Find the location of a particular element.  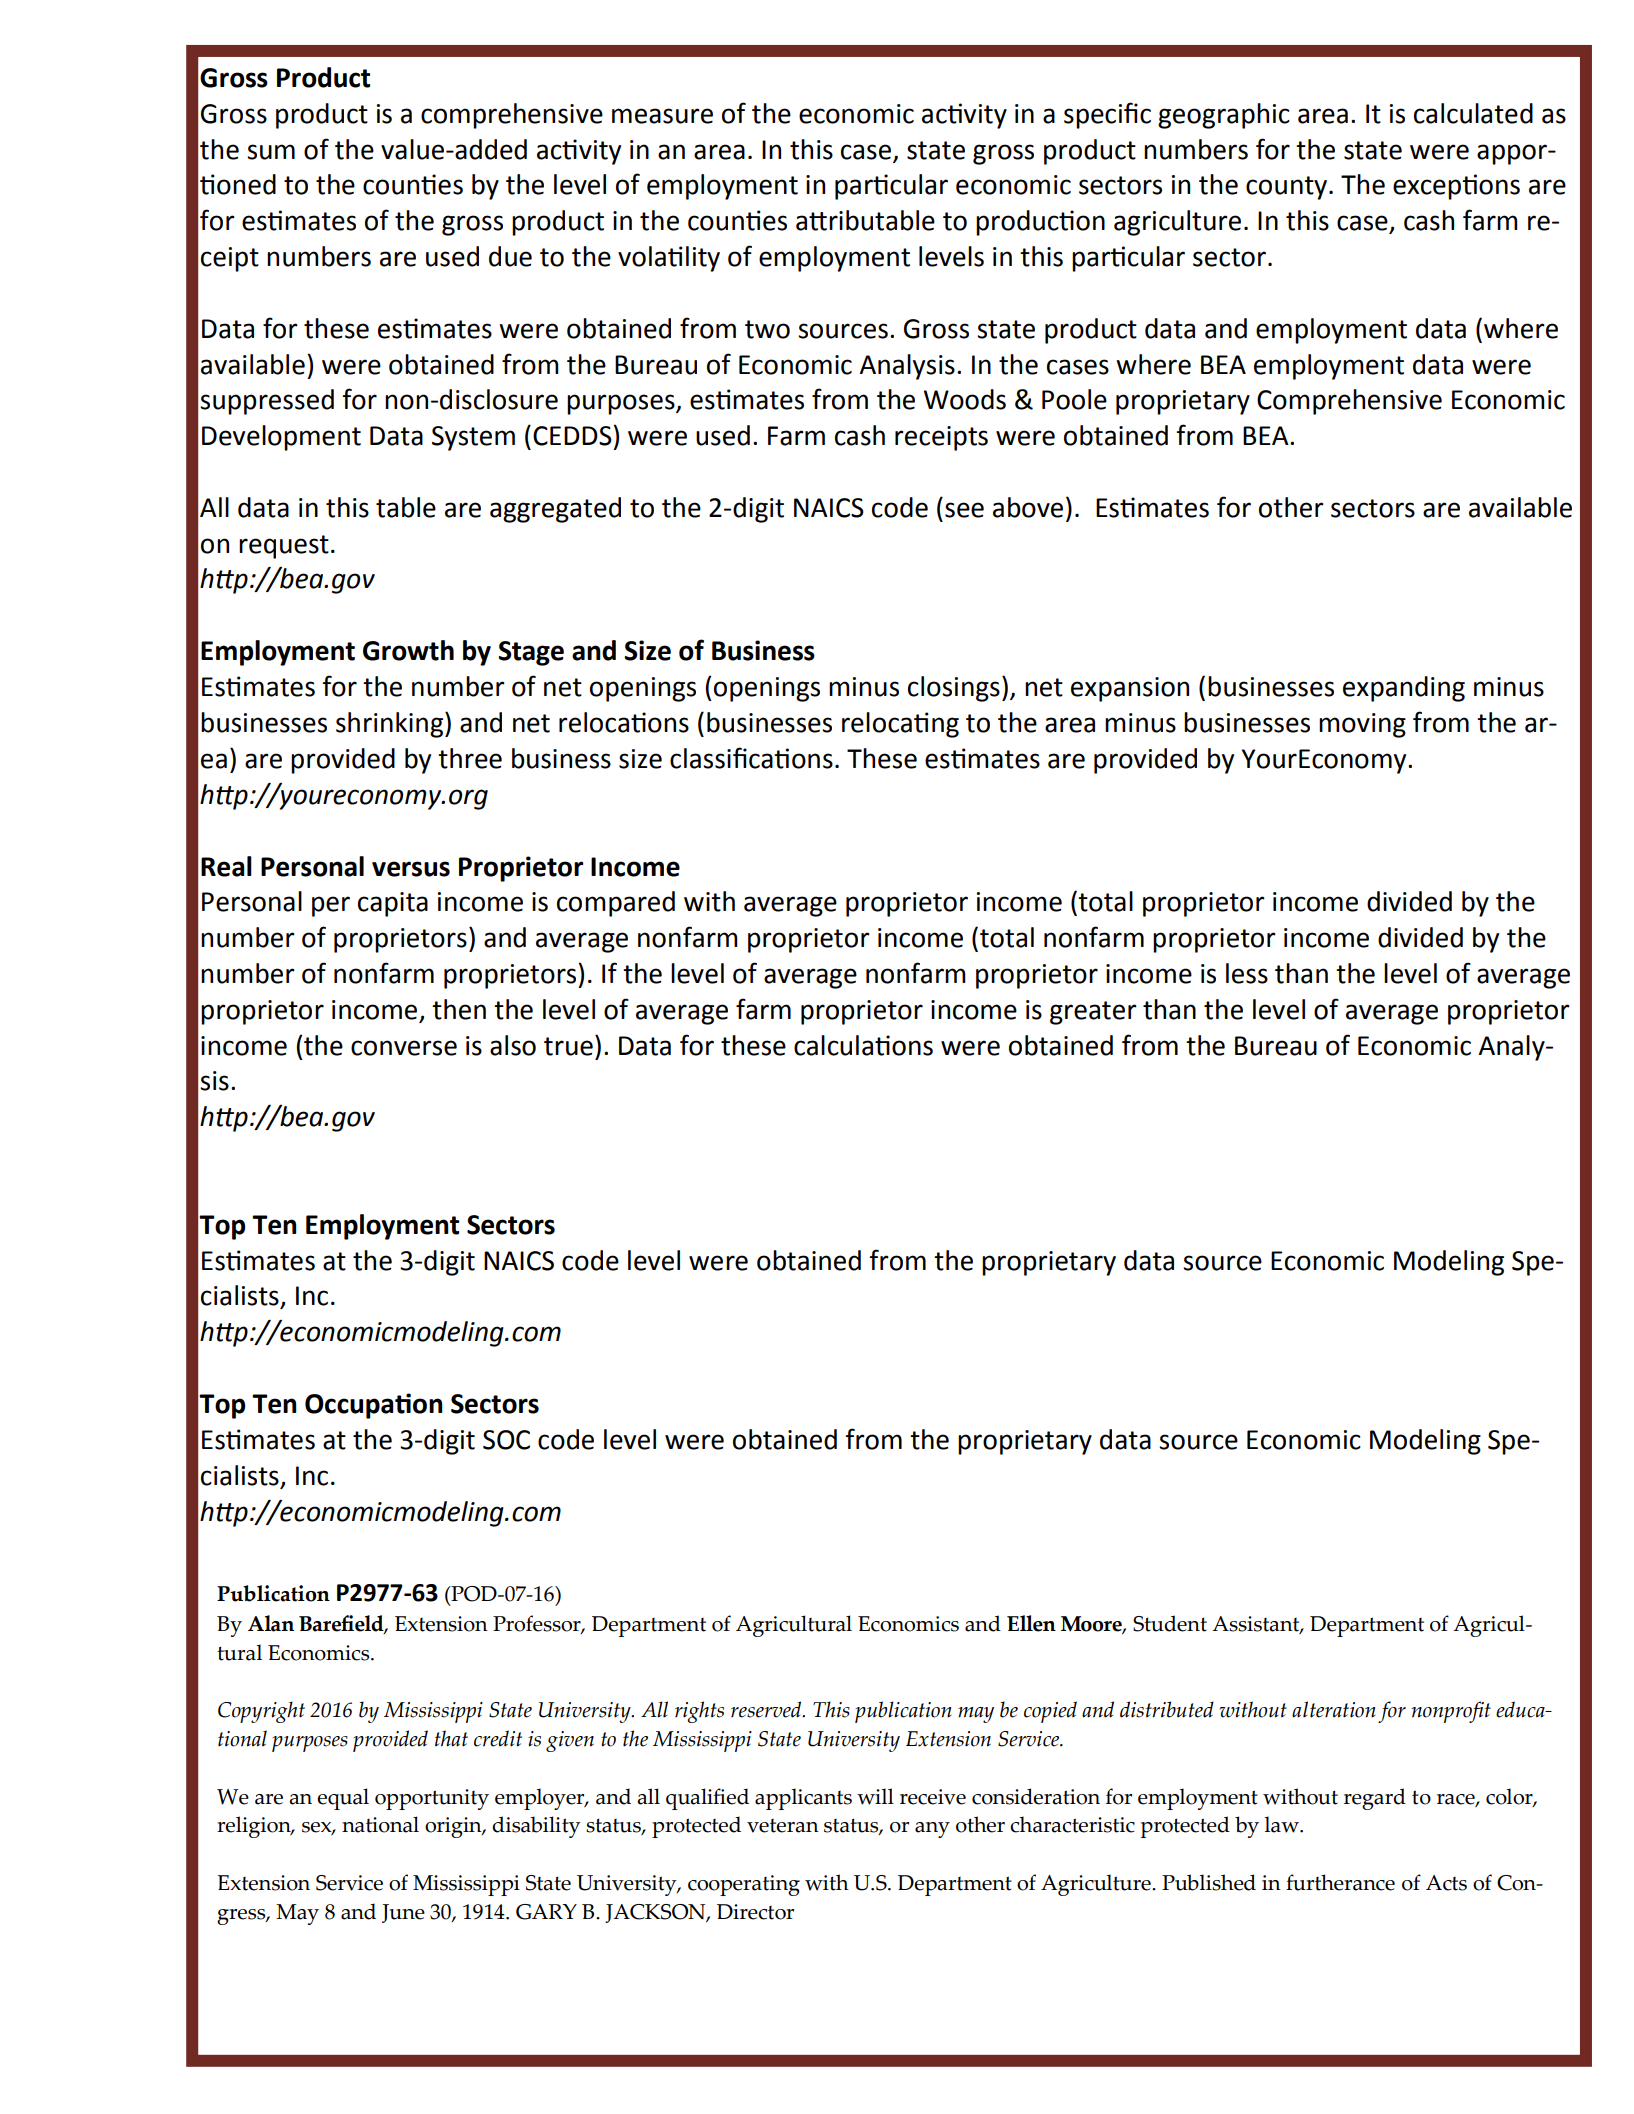

June is located at coordinates (403, 1913).
